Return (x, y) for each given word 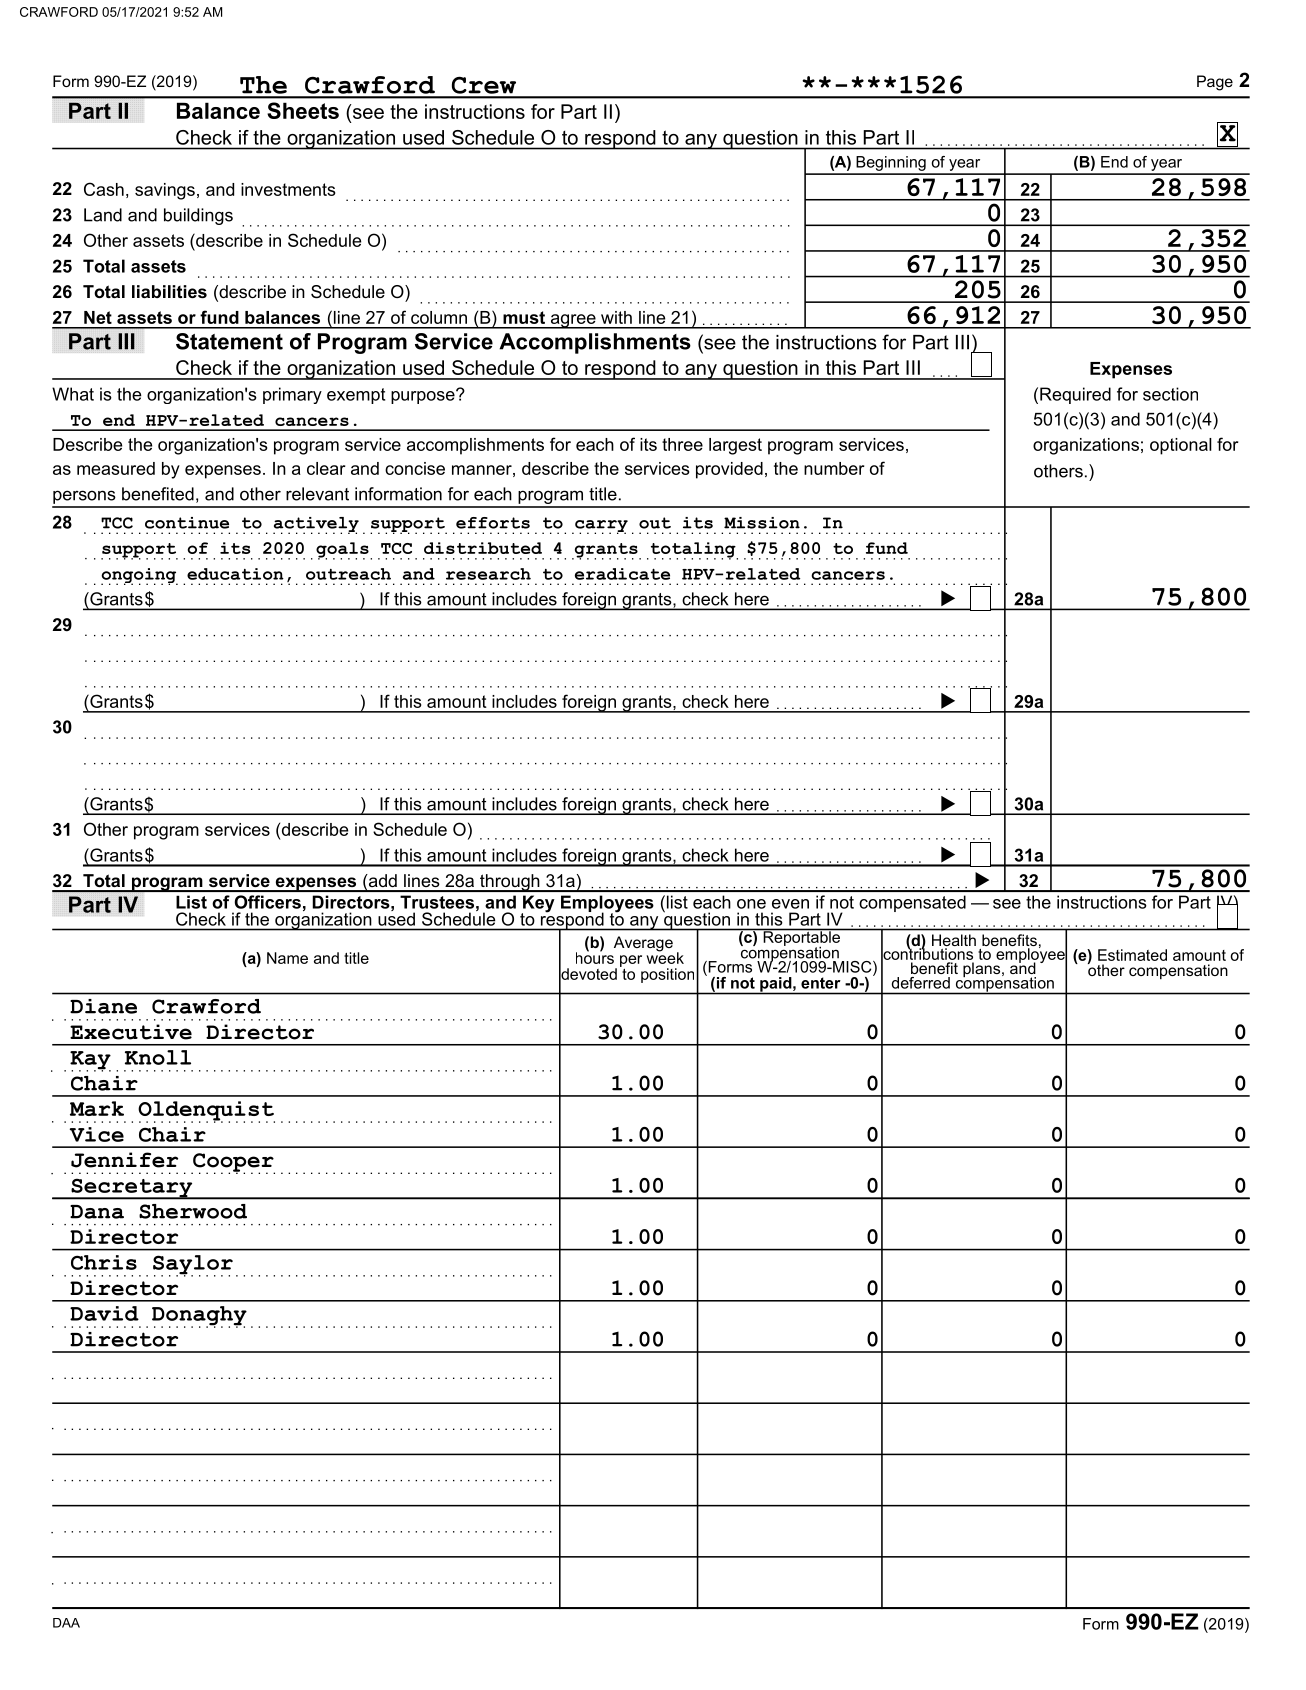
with (616, 317)
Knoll (158, 1057)
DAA (66, 1623)
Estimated (1132, 955)
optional (1181, 446)
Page (1215, 83)
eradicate (622, 574)
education (235, 574)
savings (165, 191)
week (665, 957)
